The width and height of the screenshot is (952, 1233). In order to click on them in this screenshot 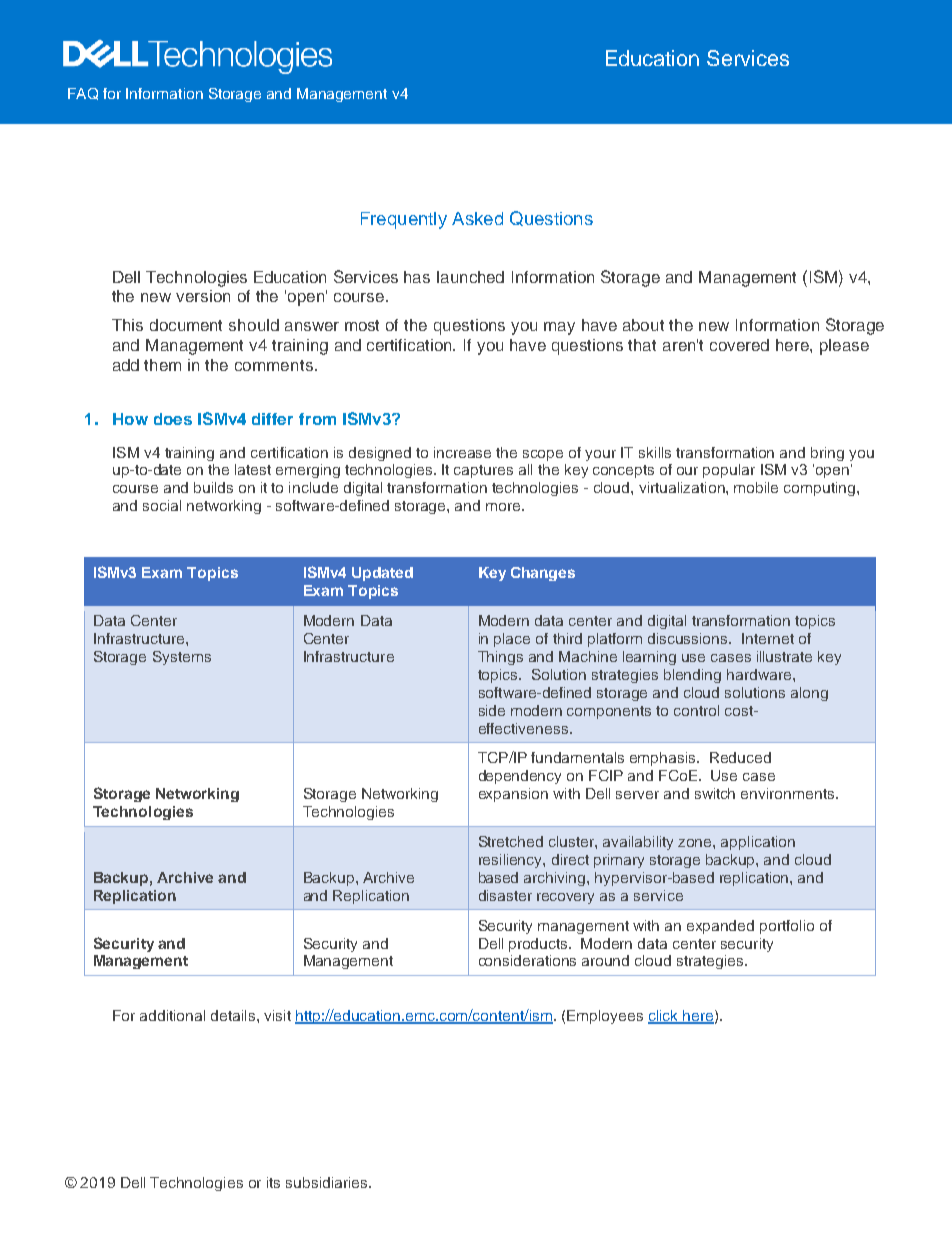, I will do `click(162, 365)`.
